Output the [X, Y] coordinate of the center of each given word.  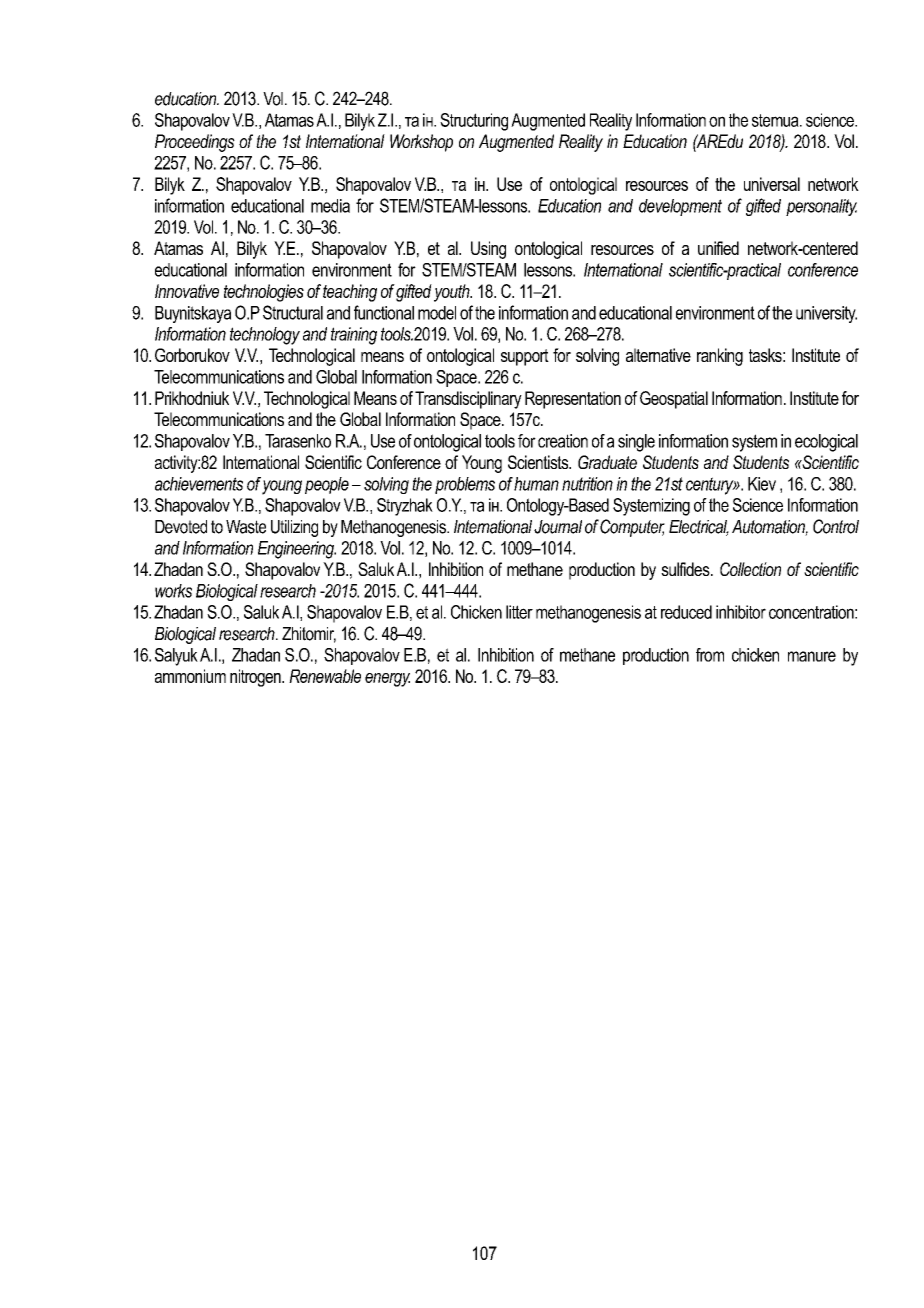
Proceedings [195, 143]
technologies [264, 293]
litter [519, 612]
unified [718, 248]
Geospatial [674, 400]
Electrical [699, 528]
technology [265, 336]
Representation [573, 400]
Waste [246, 527]
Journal [558, 527]
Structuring [474, 122]
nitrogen [256, 678]
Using [488, 250]
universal [772, 184]
